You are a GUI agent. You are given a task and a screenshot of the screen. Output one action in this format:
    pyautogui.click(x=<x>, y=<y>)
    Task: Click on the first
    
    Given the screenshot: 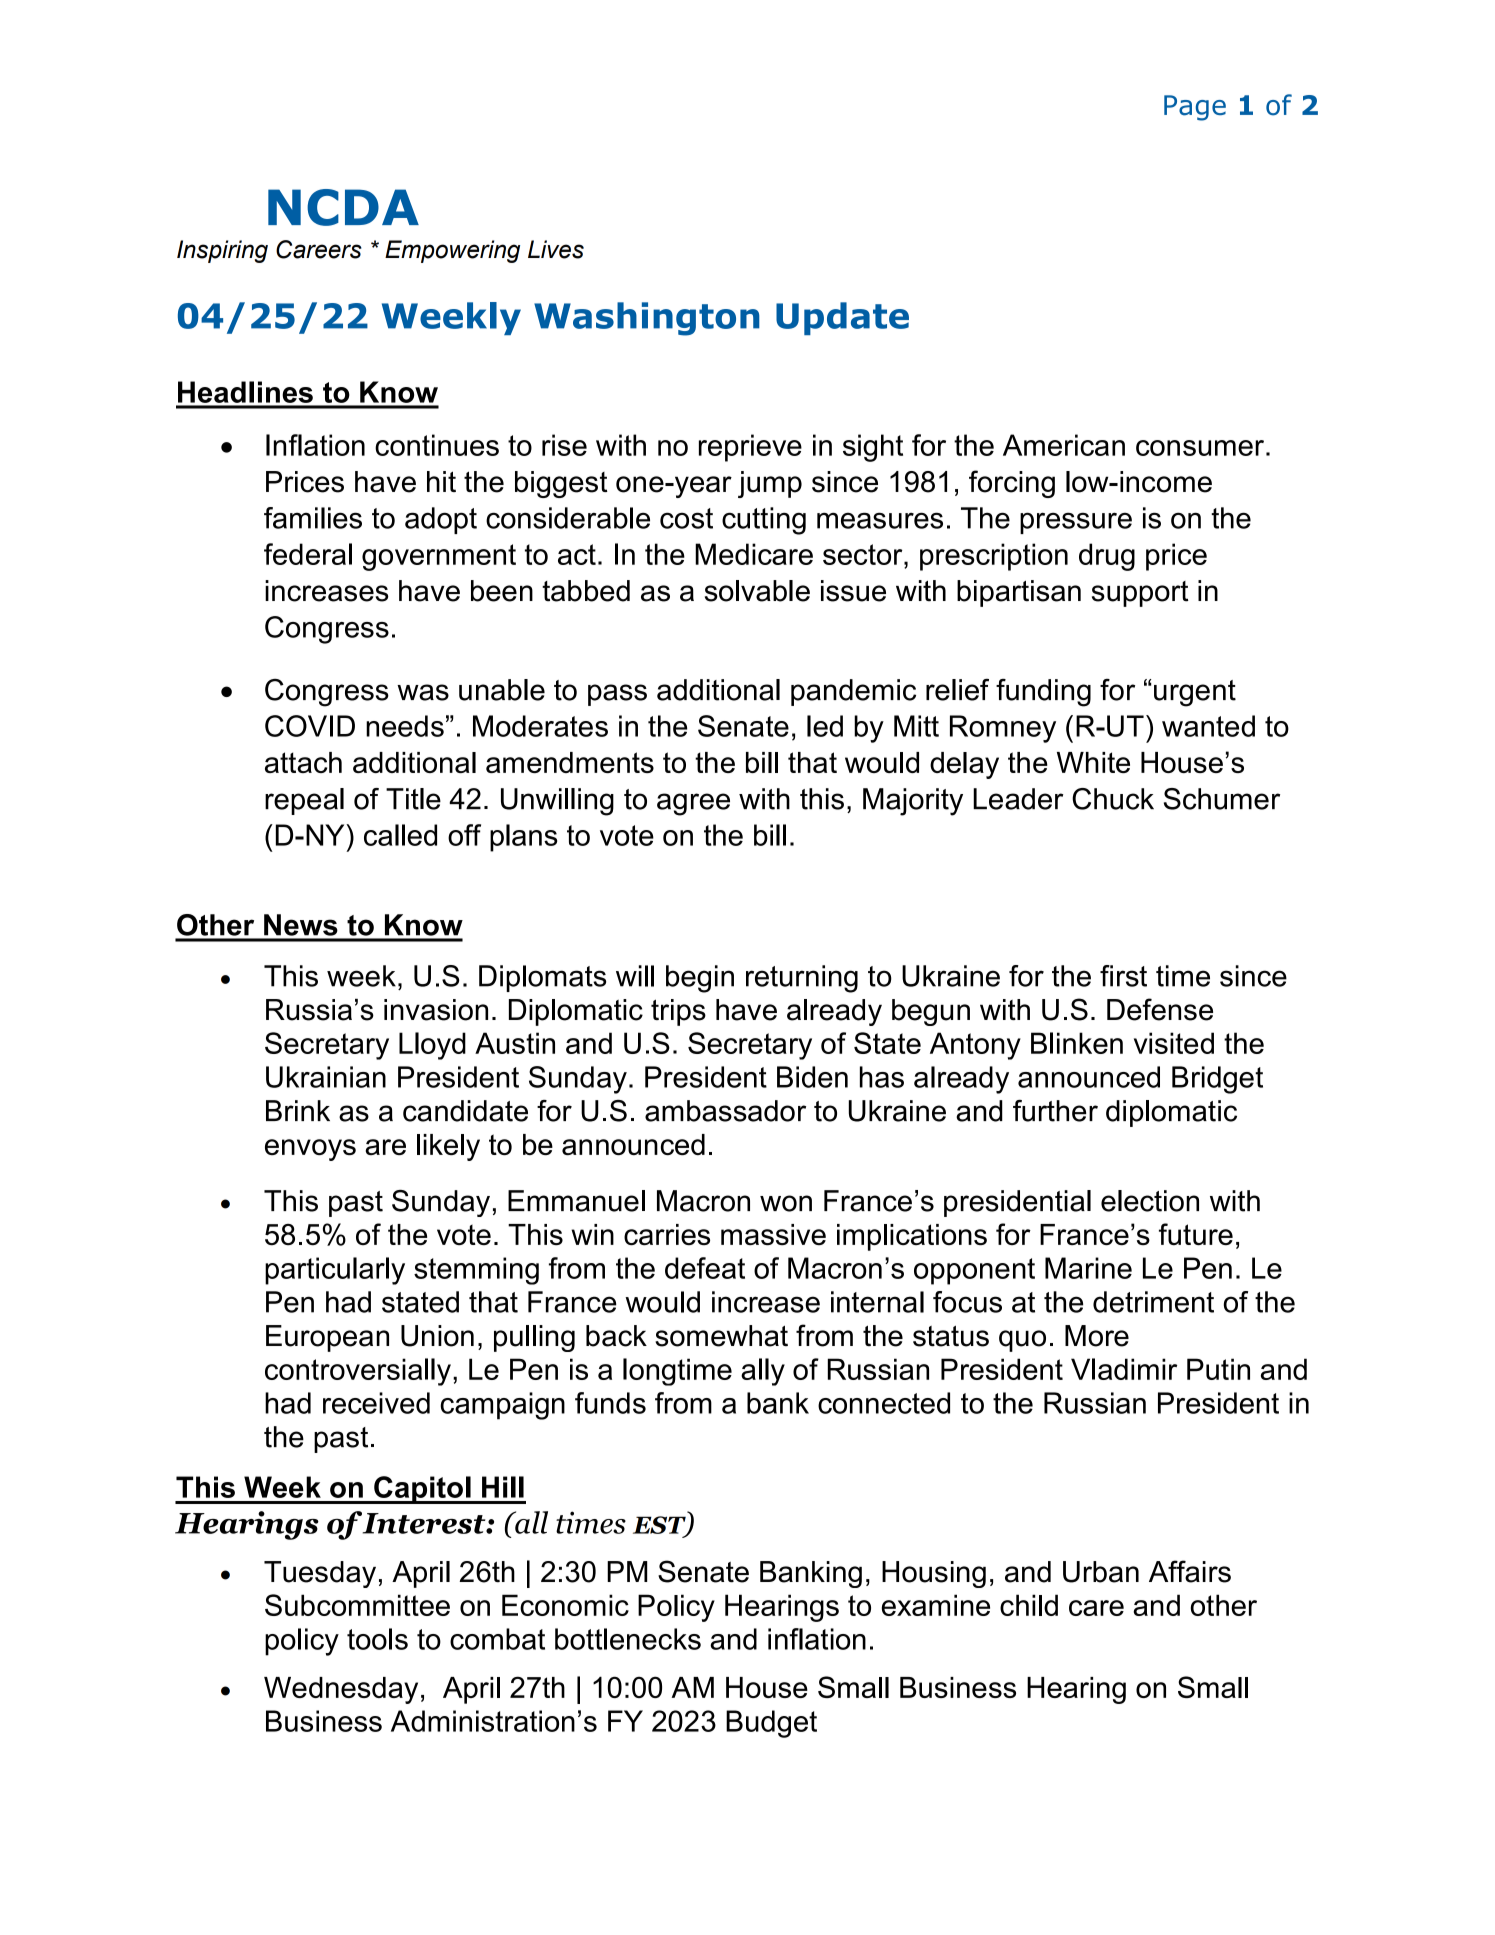 What is the action you would take?
    pyautogui.click(x=1123, y=976)
